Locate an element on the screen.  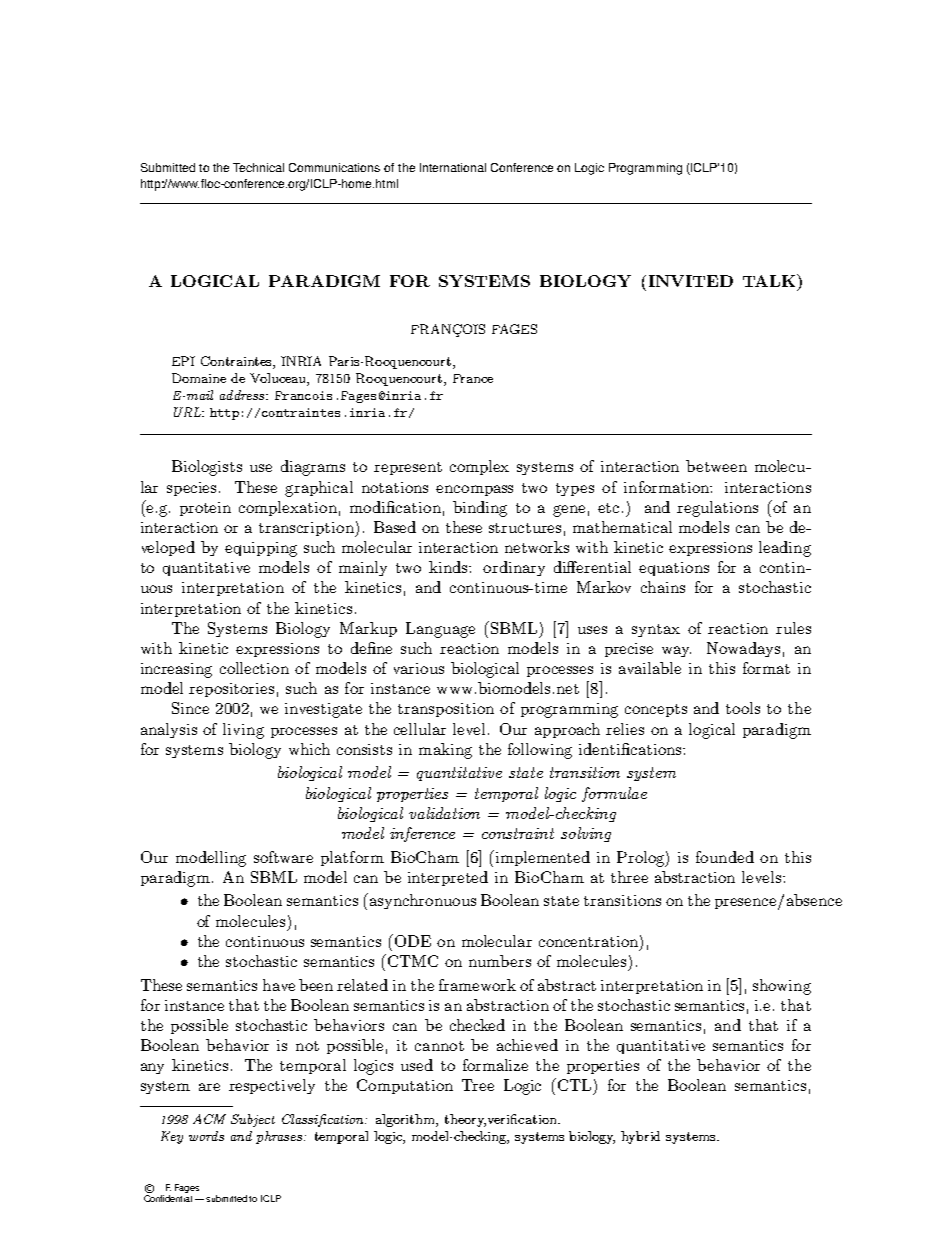
words is located at coordinates (206, 1136).
